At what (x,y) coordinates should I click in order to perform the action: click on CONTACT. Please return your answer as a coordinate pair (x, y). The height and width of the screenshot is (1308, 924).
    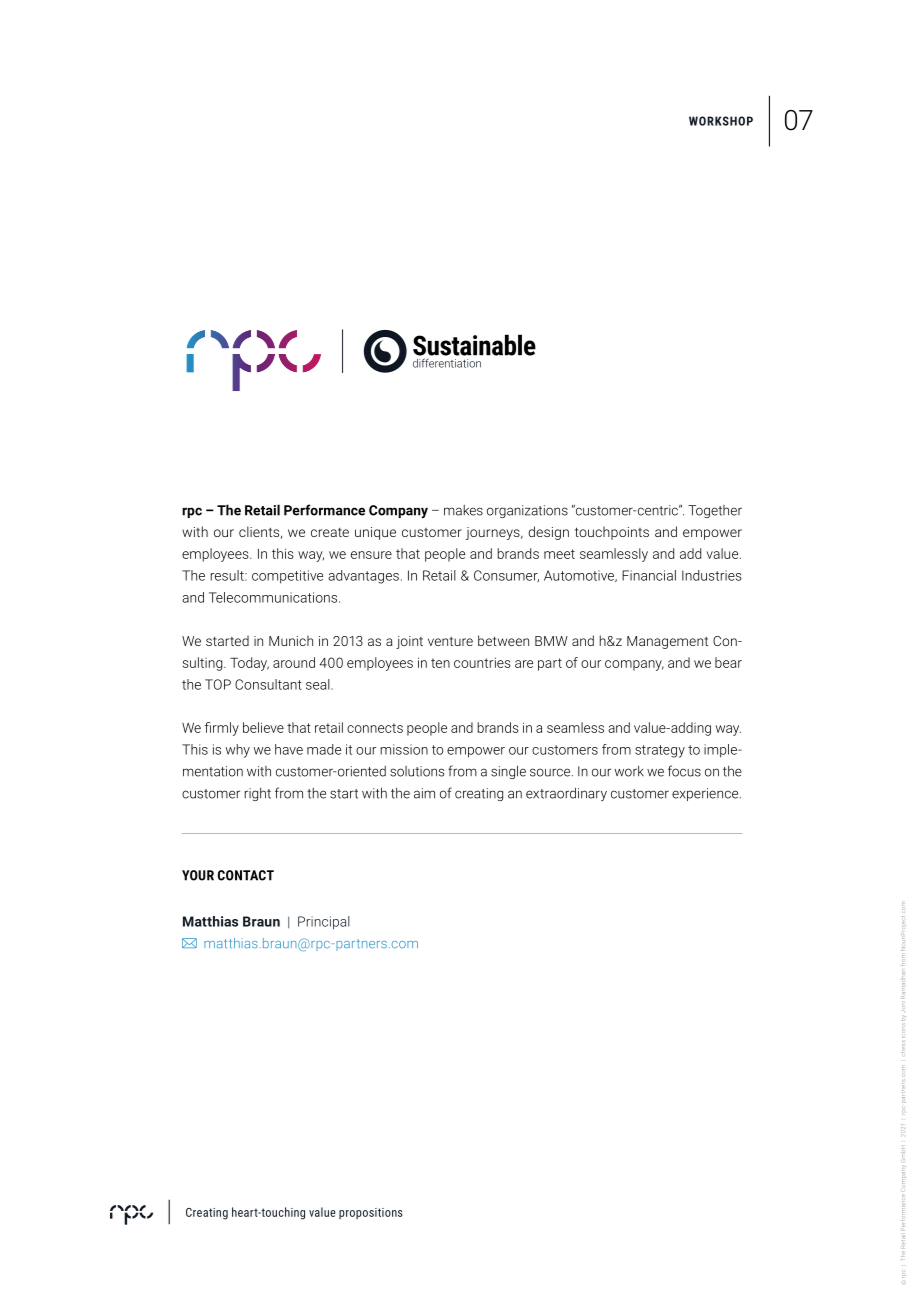
    Looking at the image, I should click on (246, 875).
